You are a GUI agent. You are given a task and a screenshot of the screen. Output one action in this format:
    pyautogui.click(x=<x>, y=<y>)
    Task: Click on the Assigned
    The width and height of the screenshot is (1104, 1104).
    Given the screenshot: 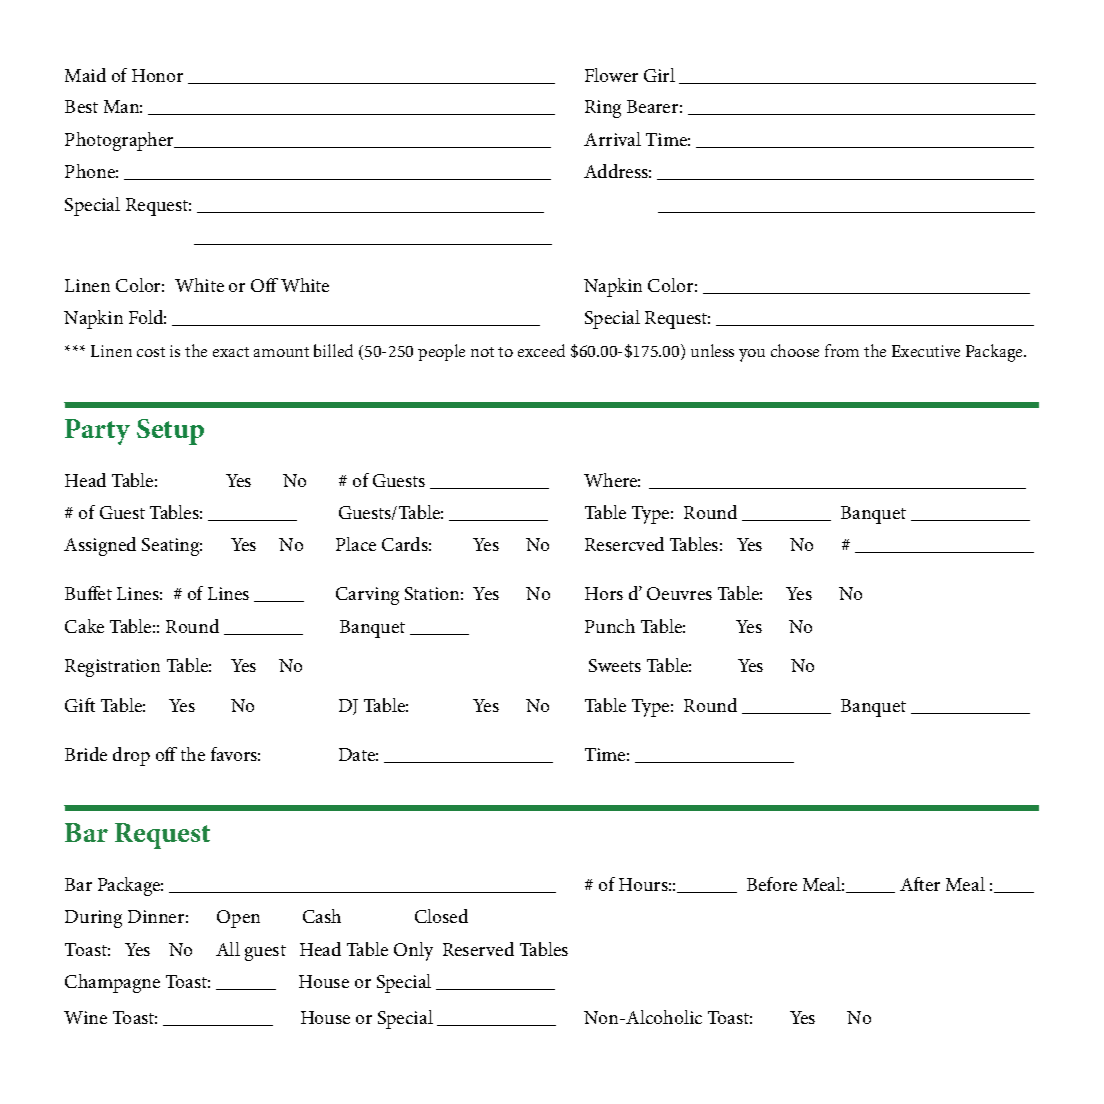 What is the action you would take?
    pyautogui.click(x=100, y=546)
